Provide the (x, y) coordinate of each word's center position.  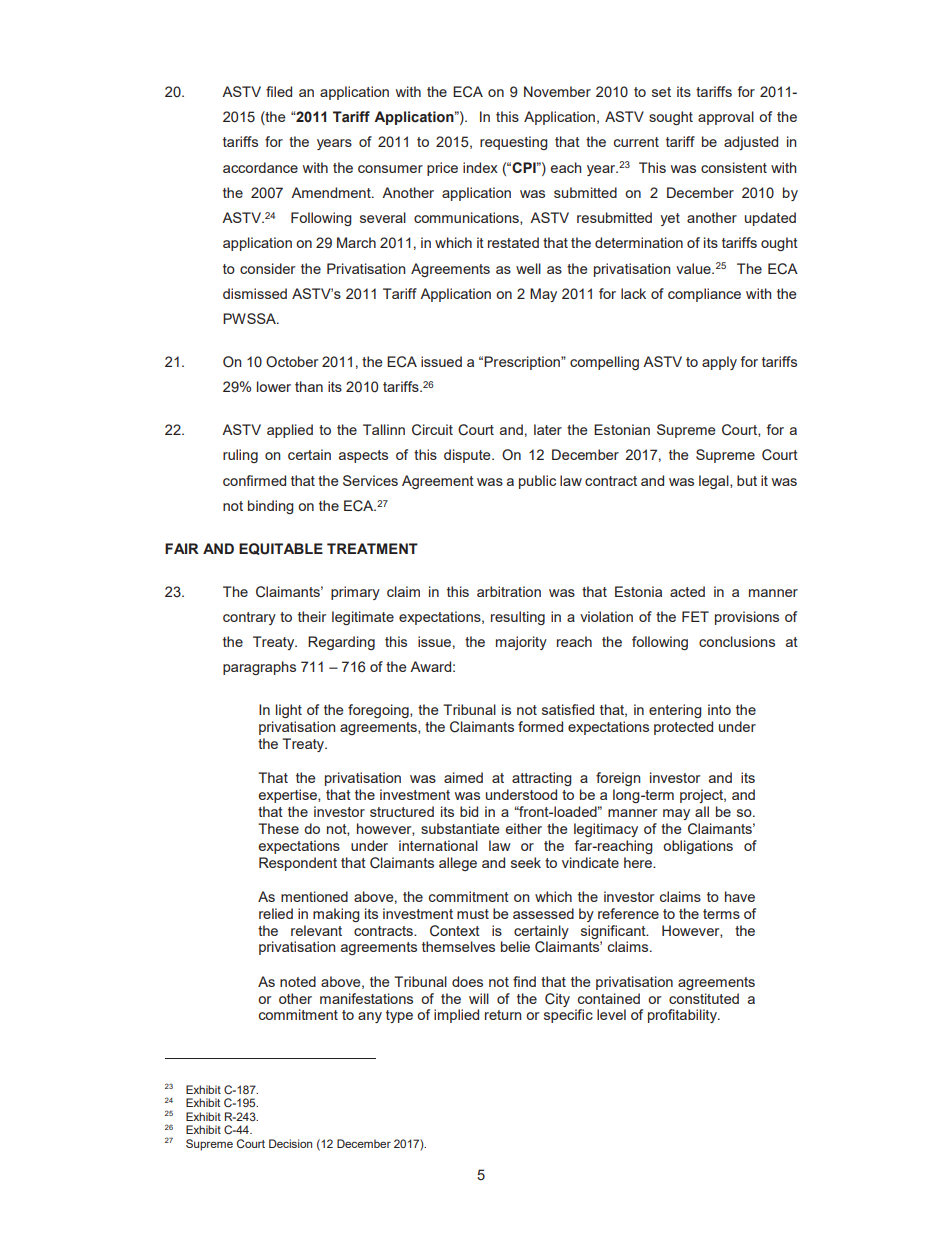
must (473, 914)
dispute (468, 456)
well (528, 268)
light (289, 711)
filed (279, 91)
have (740, 896)
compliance (704, 295)
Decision (290, 1143)
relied (276, 913)
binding (271, 507)
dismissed (255, 293)
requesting (514, 143)
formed (540, 726)
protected (683, 728)
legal (715, 482)
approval (726, 118)
